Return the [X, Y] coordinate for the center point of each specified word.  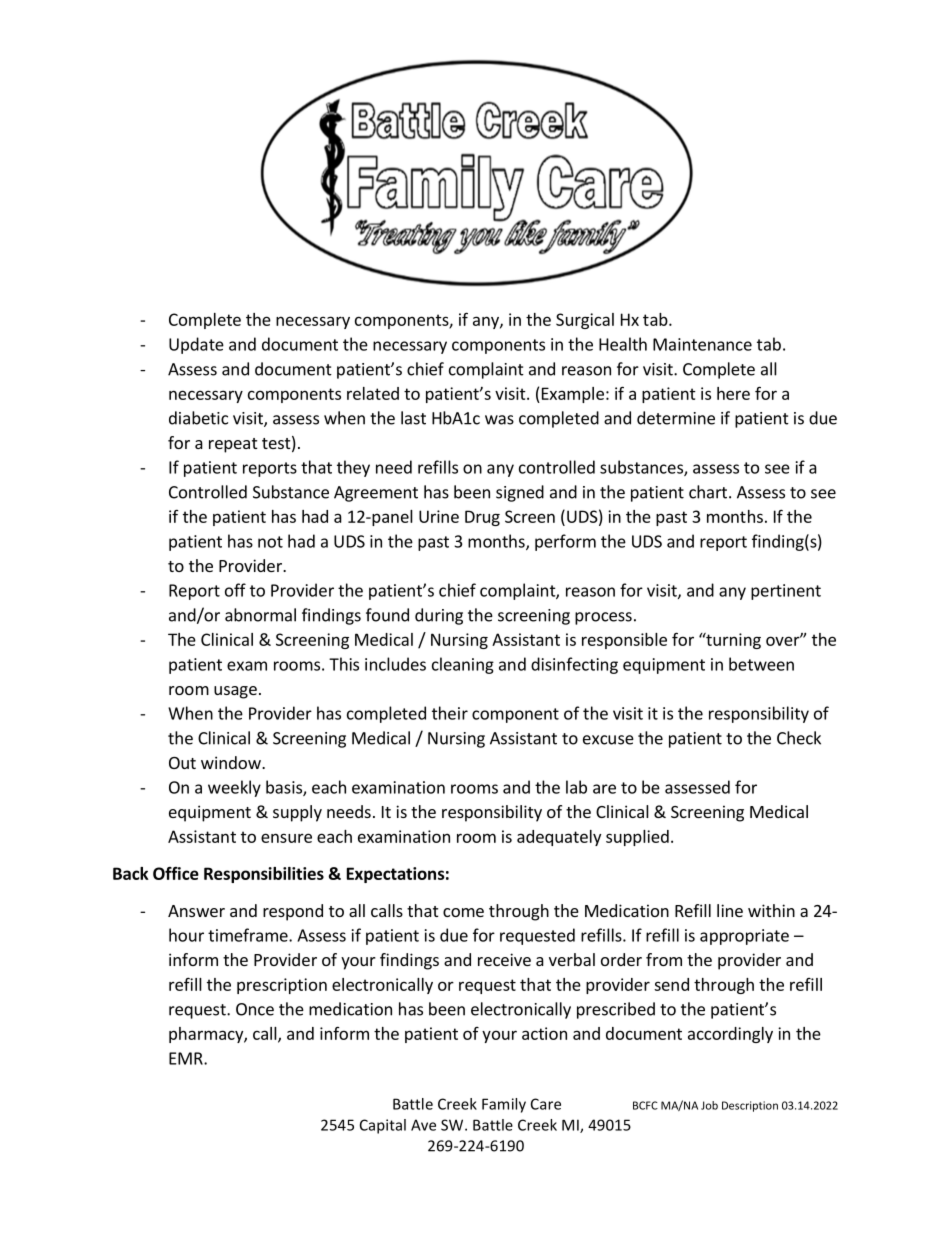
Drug [482, 518]
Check [799, 738]
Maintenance [702, 344]
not [270, 542]
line [730, 910]
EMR [187, 1058]
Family [504, 1105]
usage [235, 692]
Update [196, 345]
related [373, 393]
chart [708, 492]
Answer [196, 911]
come [463, 912]
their [450, 713]
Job [709, 1105]
